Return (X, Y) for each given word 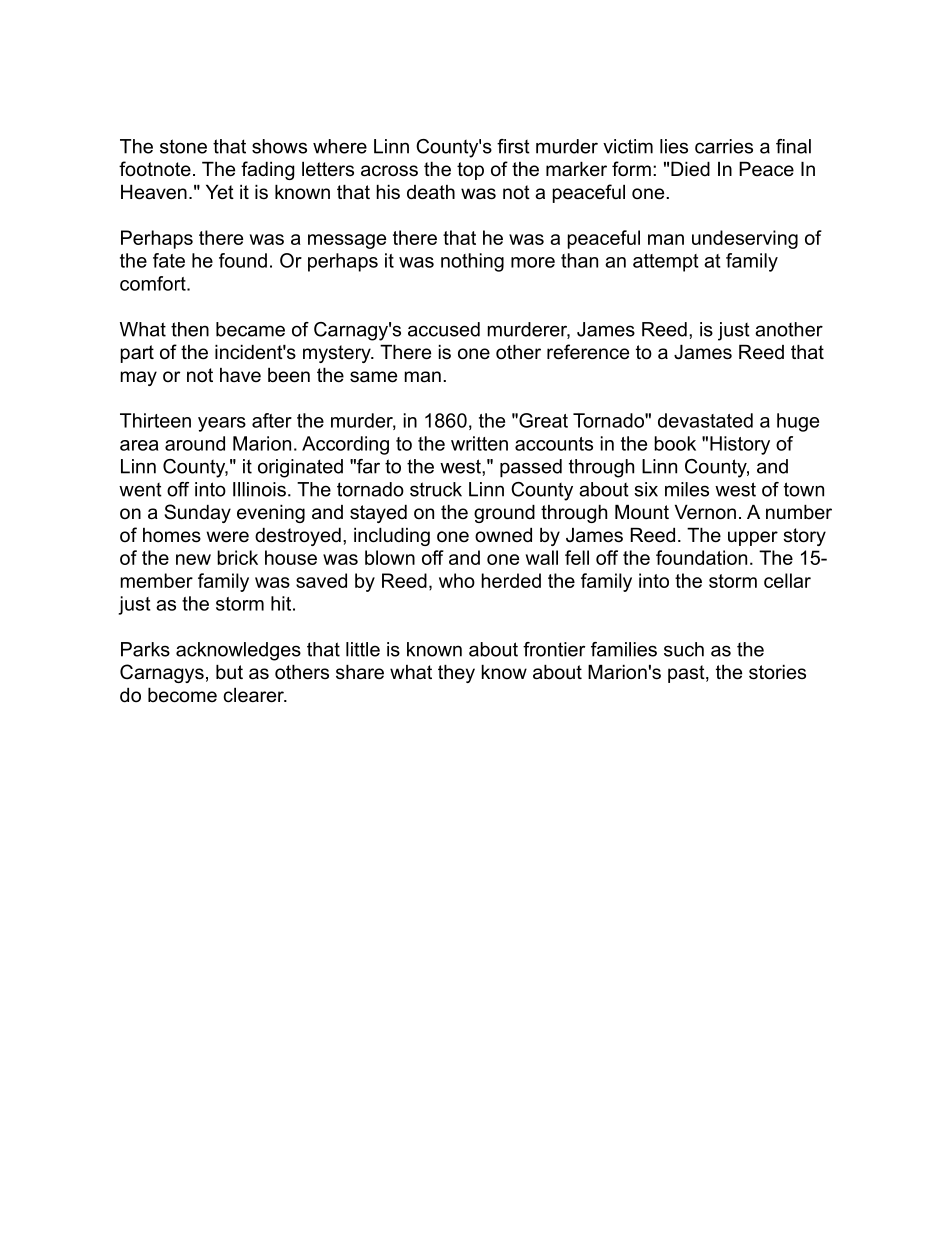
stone (183, 146)
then (190, 329)
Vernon (705, 512)
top (470, 171)
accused (444, 329)
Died (690, 169)
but (229, 672)
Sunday (198, 513)
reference (588, 352)
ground (504, 514)
